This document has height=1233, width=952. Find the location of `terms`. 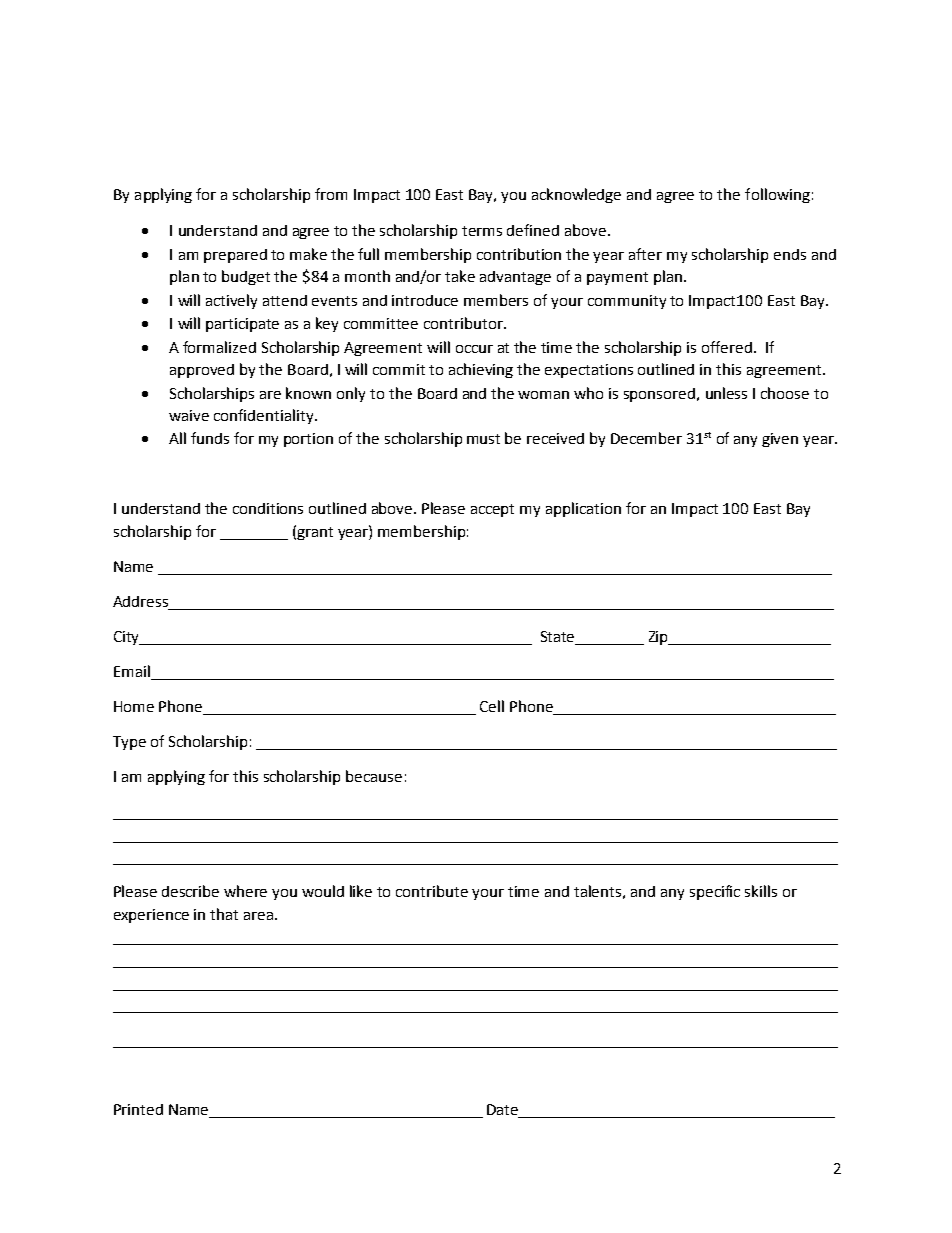

terms is located at coordinates (482, 231).
